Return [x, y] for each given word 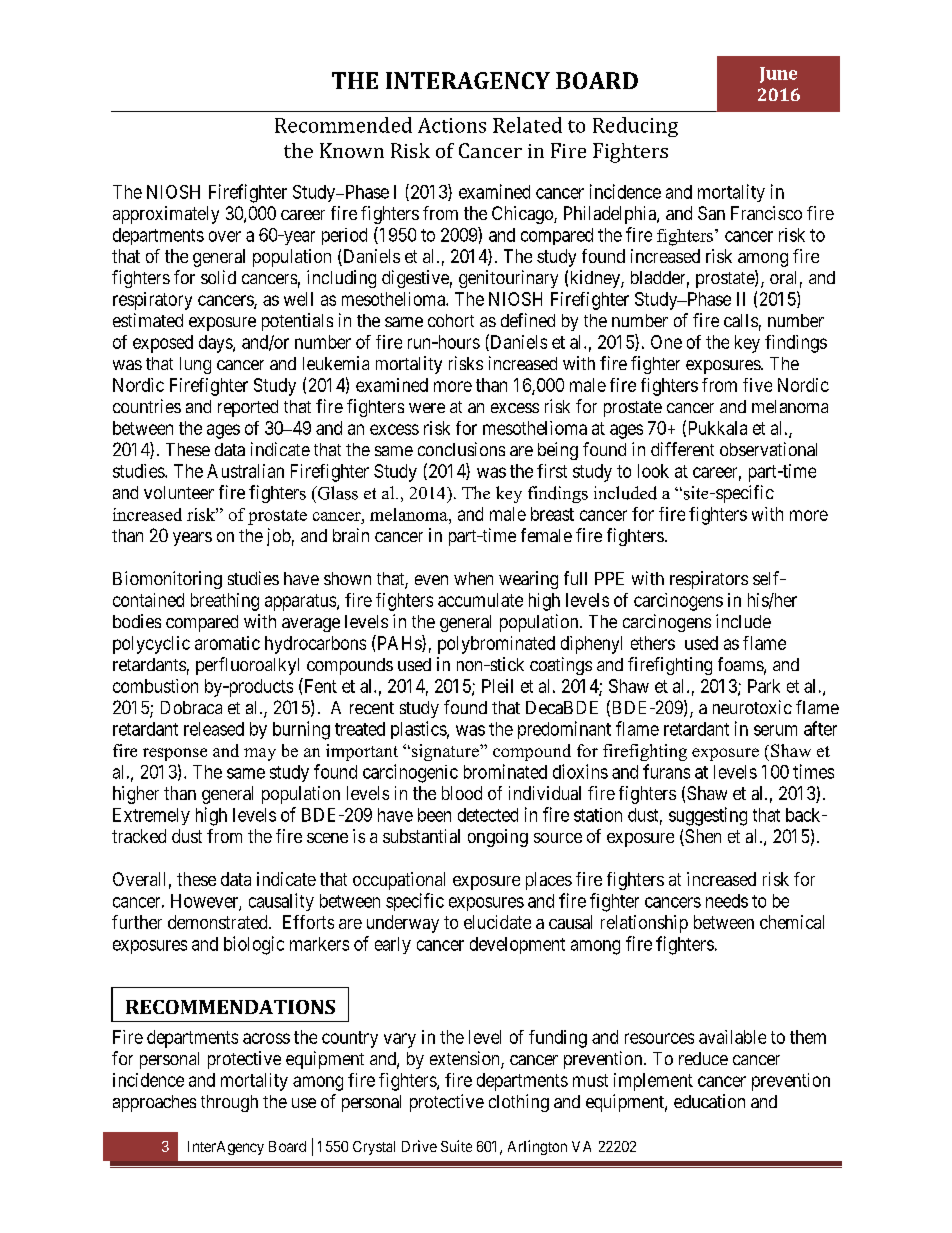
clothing [519, 1103]
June [778, 75]
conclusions [461, 449]
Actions [452, 125]
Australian [245, 471]
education [709, 1101]
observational [768, 449]
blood [462, 793]
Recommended [343, 125]
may [260, 754]
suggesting [708, 816]
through [229, 1103]
